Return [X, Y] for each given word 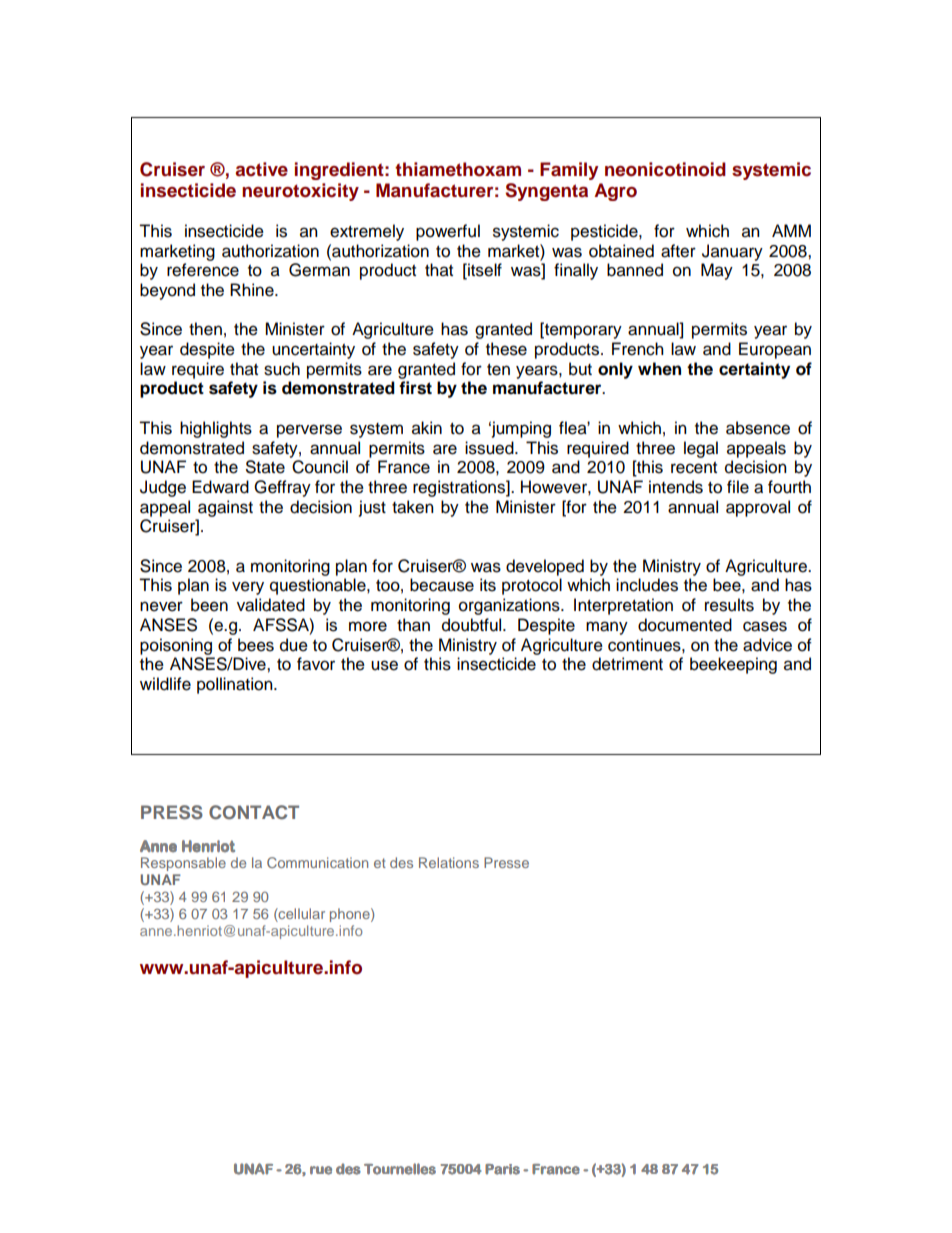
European [775, 350]
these [506, 349]
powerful [448, 232]
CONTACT [254, 812]
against [225, 508]
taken [413, 507]
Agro [615, 192]
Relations [449, 862]
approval [758, 508]
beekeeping [733, 665]
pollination [236, 685]
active [261, 169]
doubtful [473, 625]
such [282, 369]
